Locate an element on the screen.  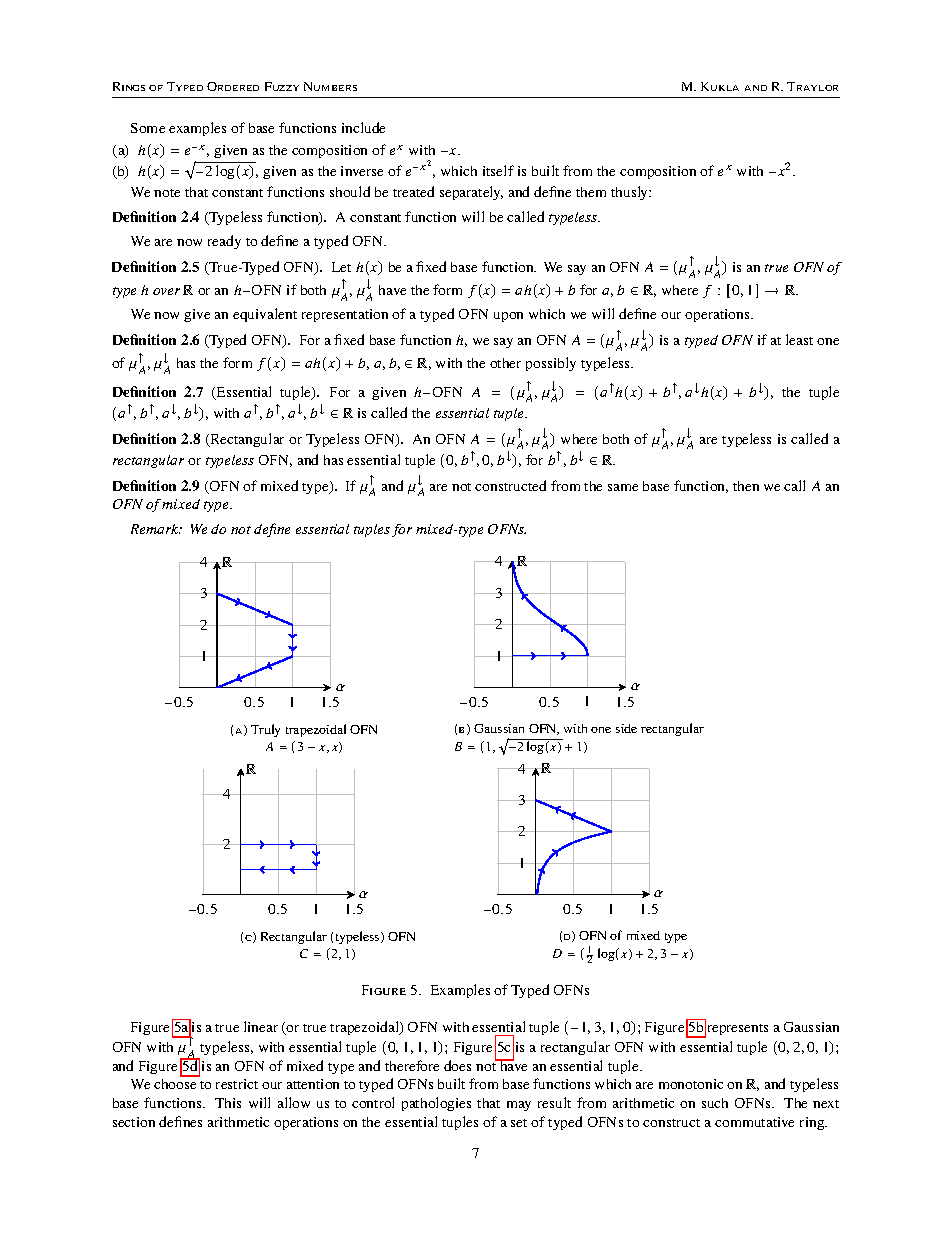
Ordered is located at coordinates (233, 86).
